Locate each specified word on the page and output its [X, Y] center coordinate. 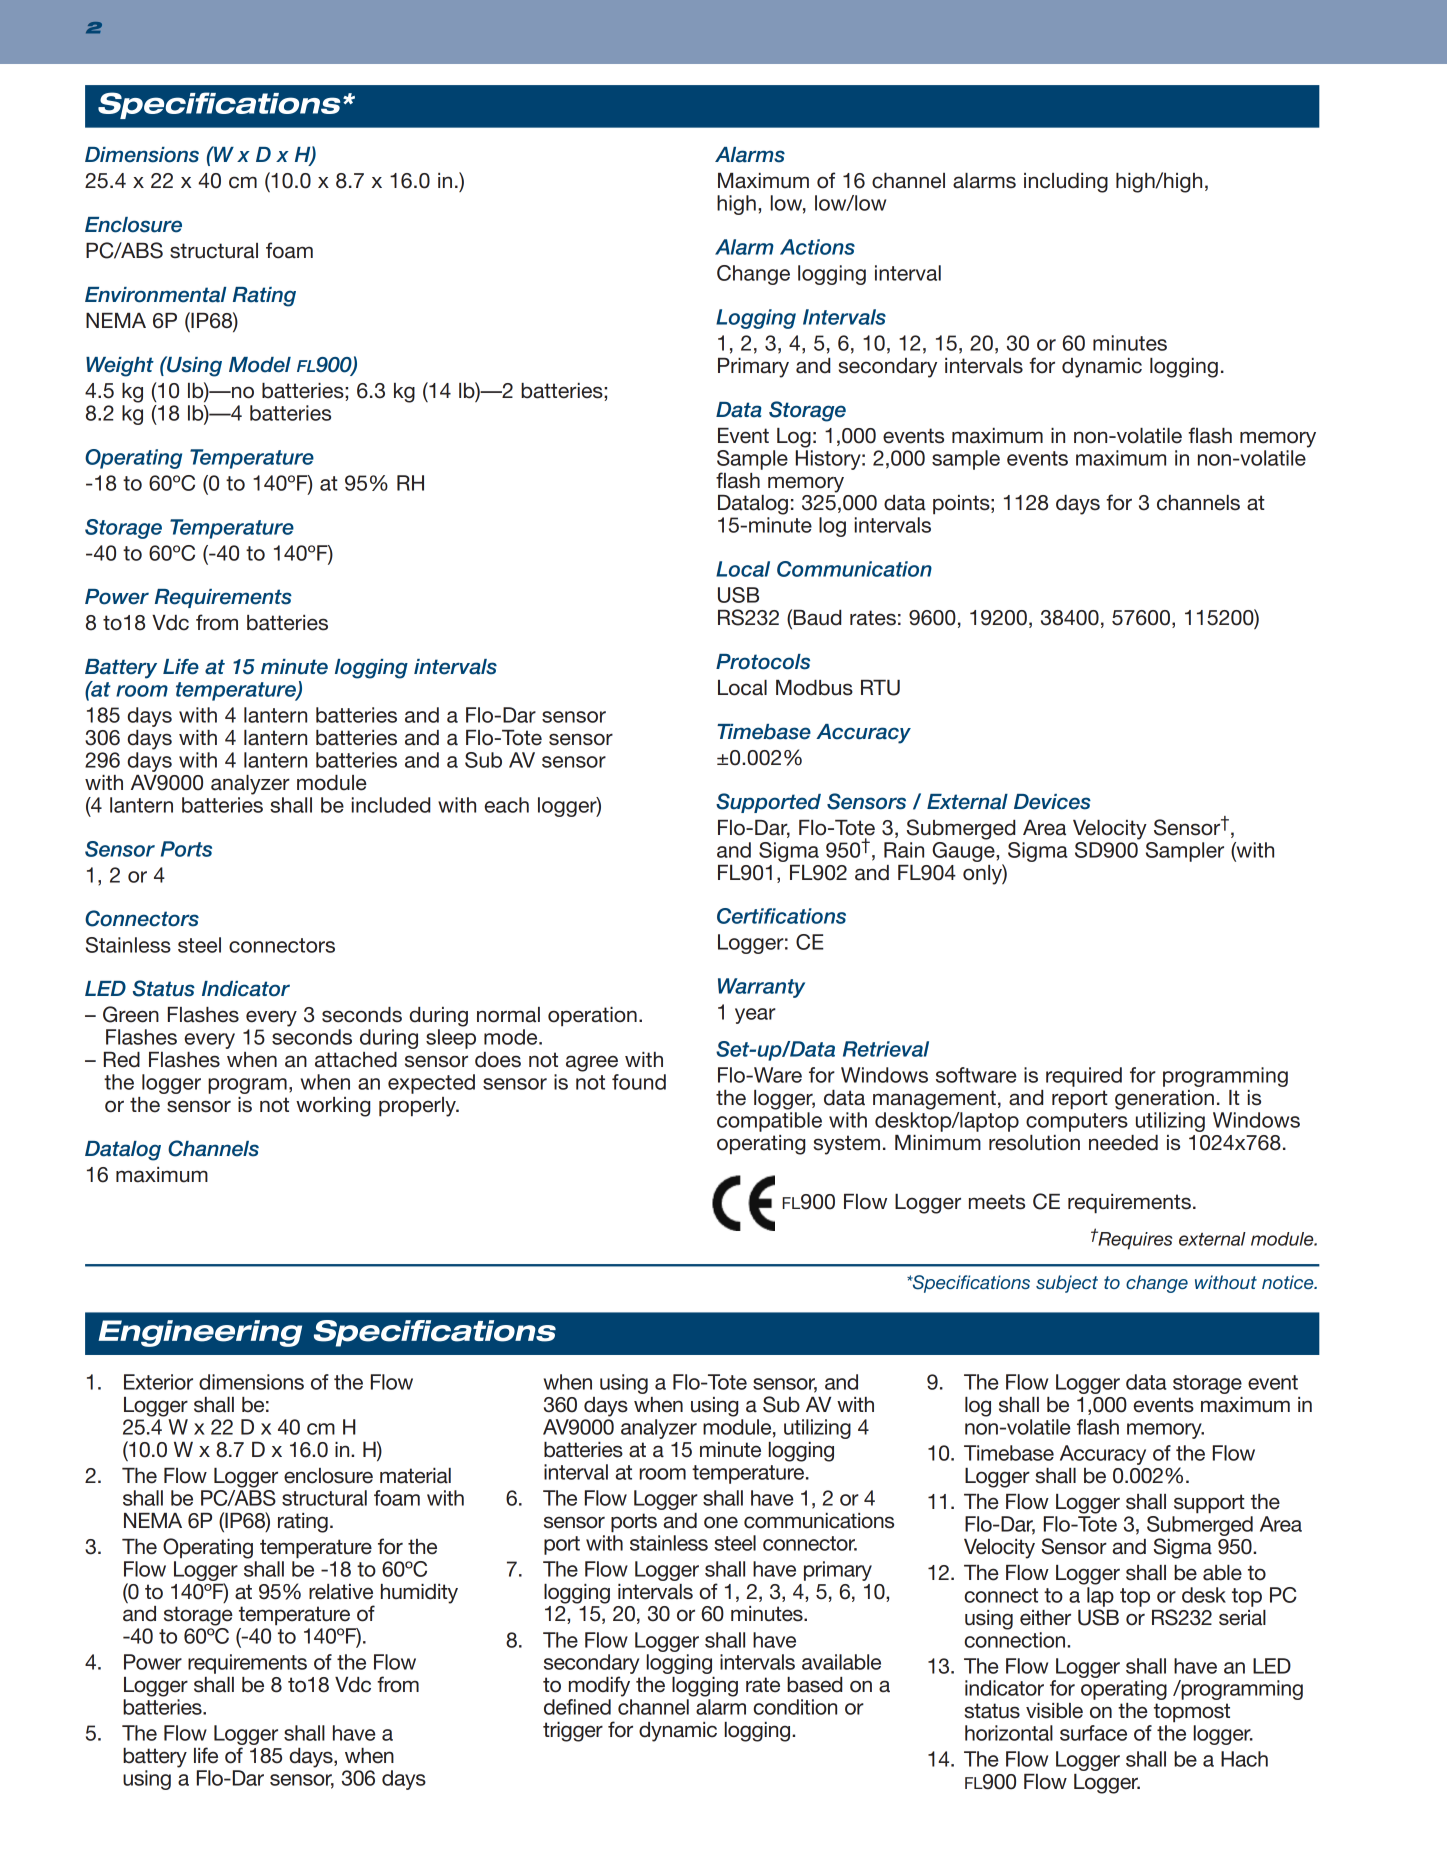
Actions [817, 247]
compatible [769, 1122]
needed [1123, 1143]
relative [341, 1592]
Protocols [763, 662]
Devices [1052, 802]
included [391, 805]
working [333, 1107]
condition [795, 1707]
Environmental [155, 295]
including [1066, 183]
